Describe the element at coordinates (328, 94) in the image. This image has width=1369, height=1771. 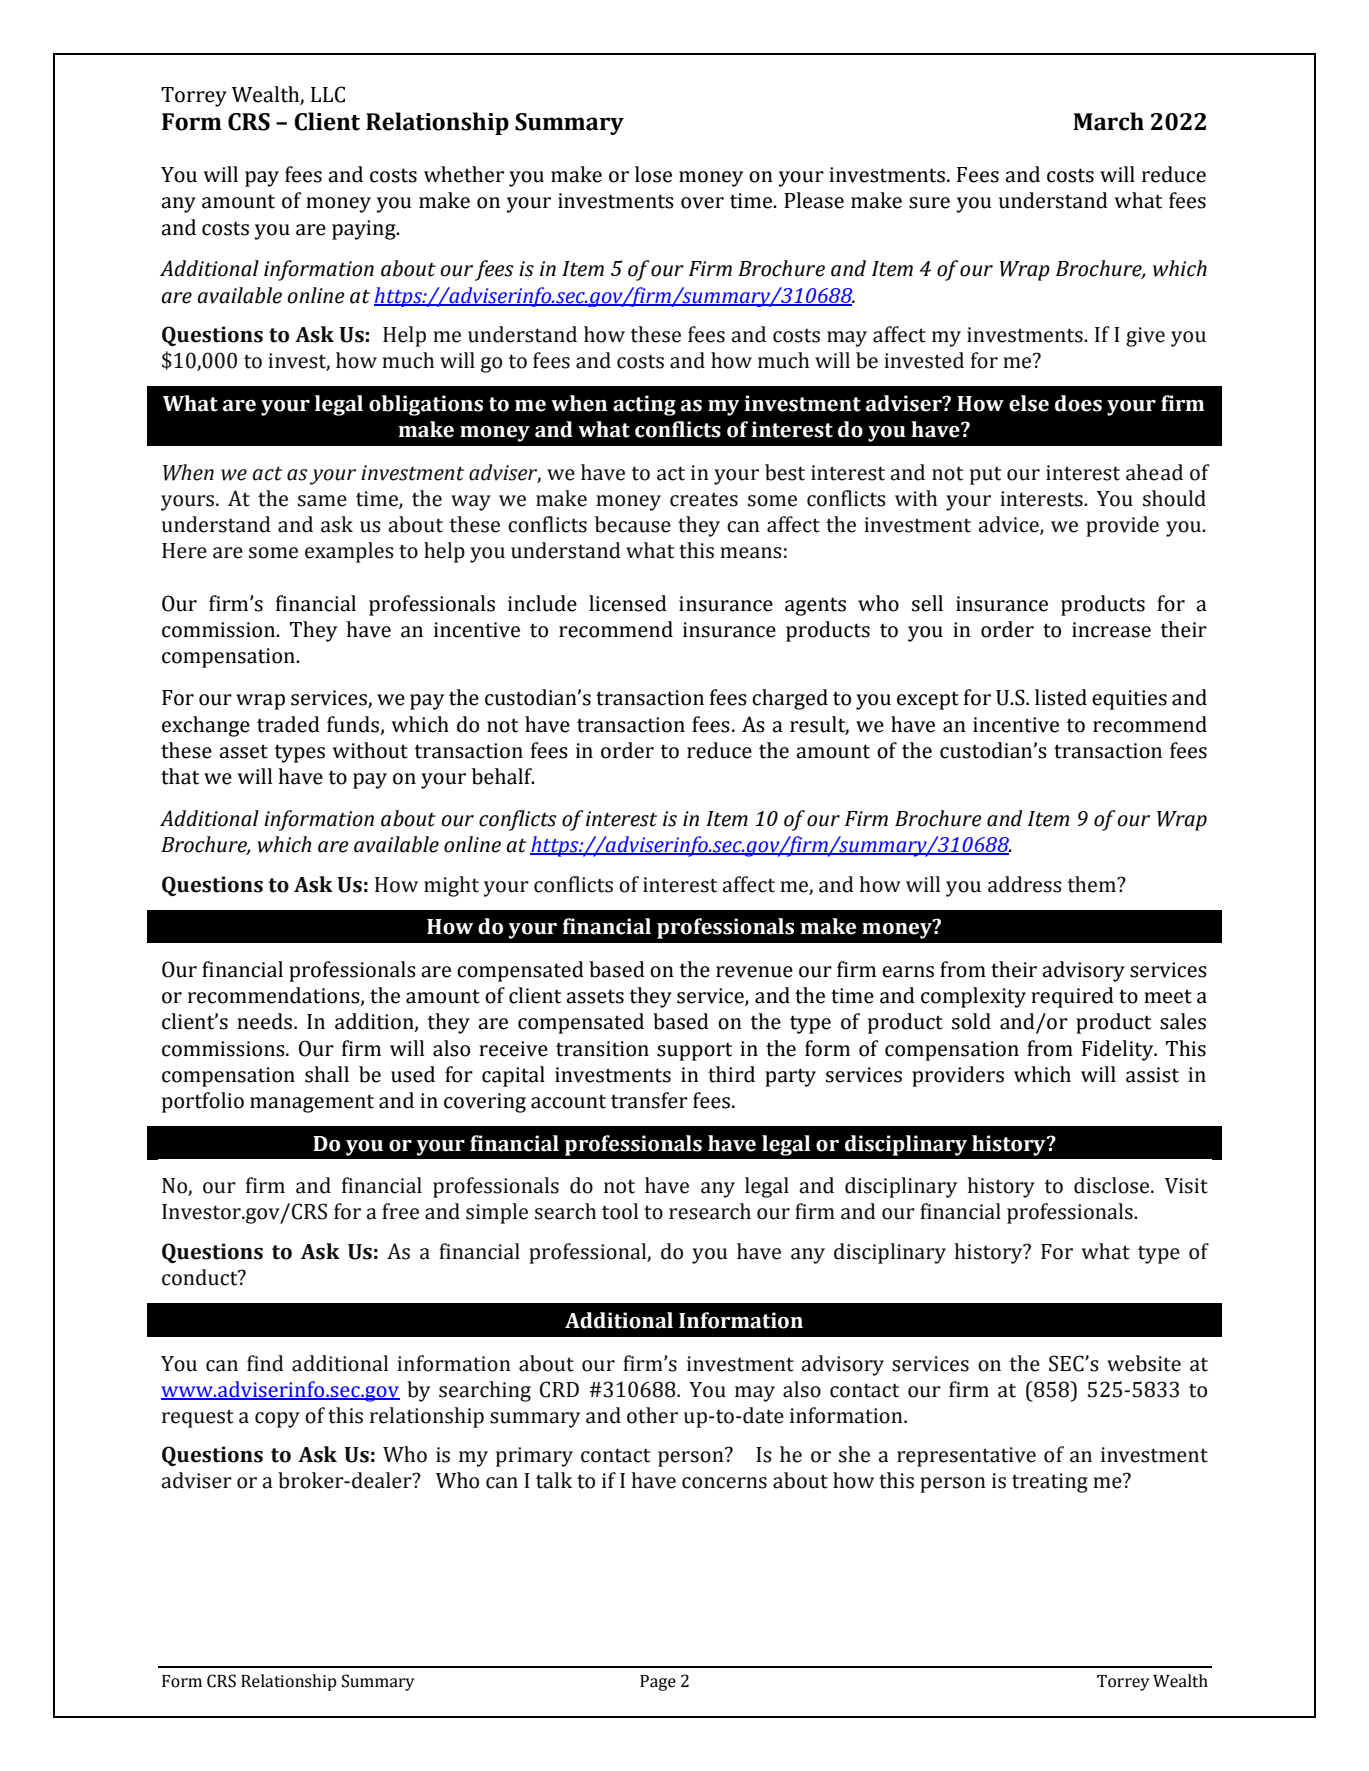
I see `LLC` at that location.
